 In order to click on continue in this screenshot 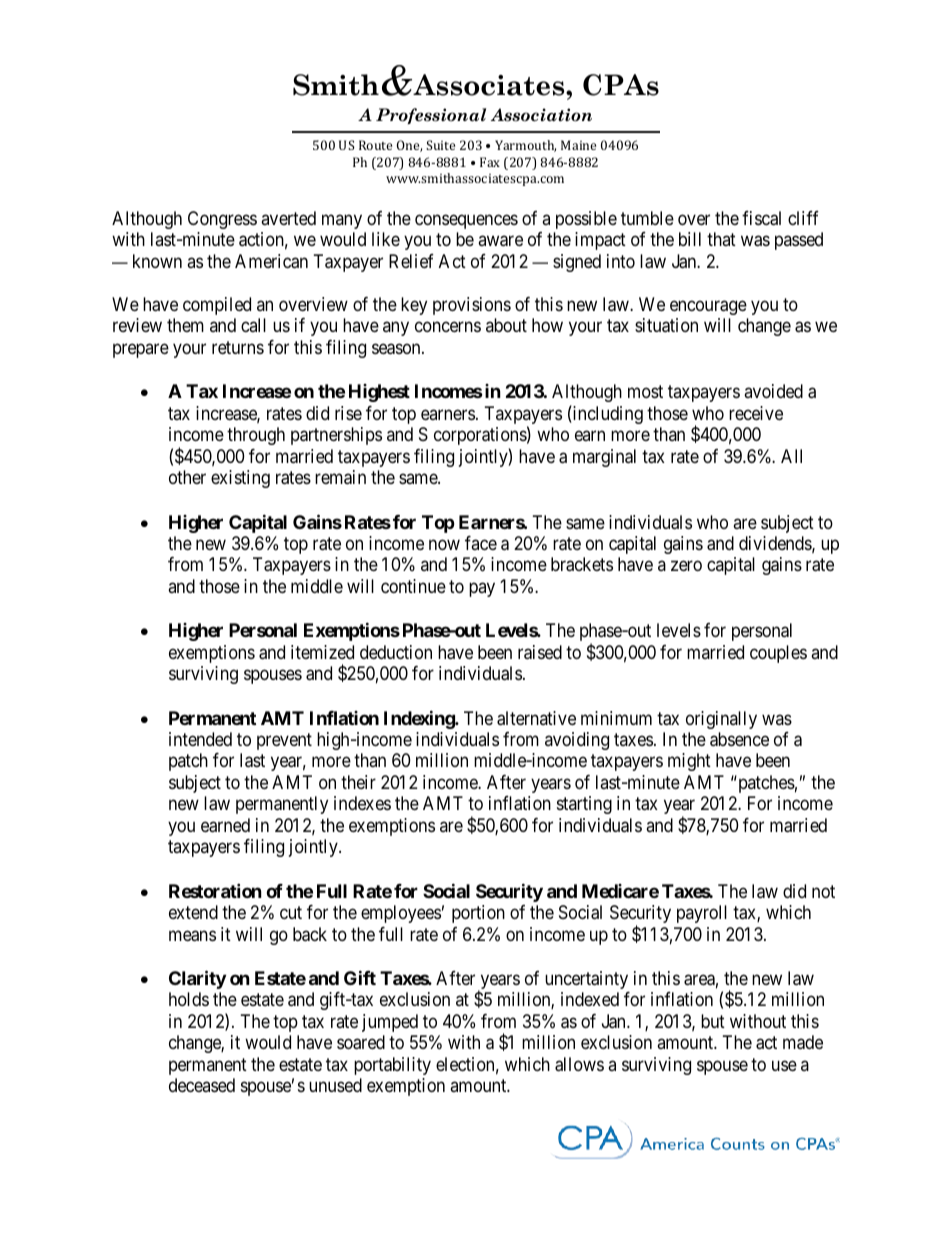, I will do `click(413, 586)`.
